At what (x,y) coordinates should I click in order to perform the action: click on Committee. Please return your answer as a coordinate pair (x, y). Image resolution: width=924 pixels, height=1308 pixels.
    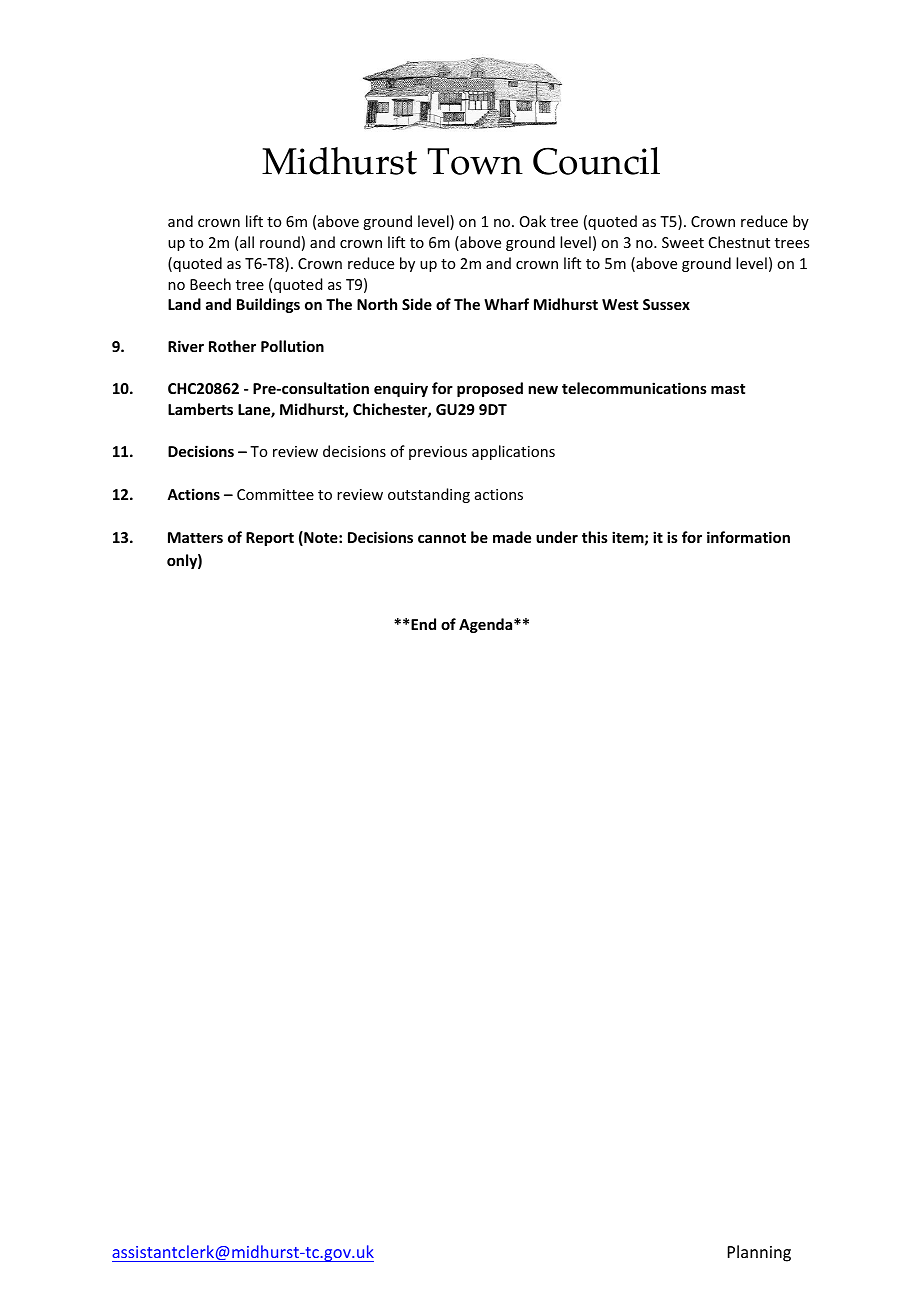
    Looking at the image, I should click on (275, 494).
